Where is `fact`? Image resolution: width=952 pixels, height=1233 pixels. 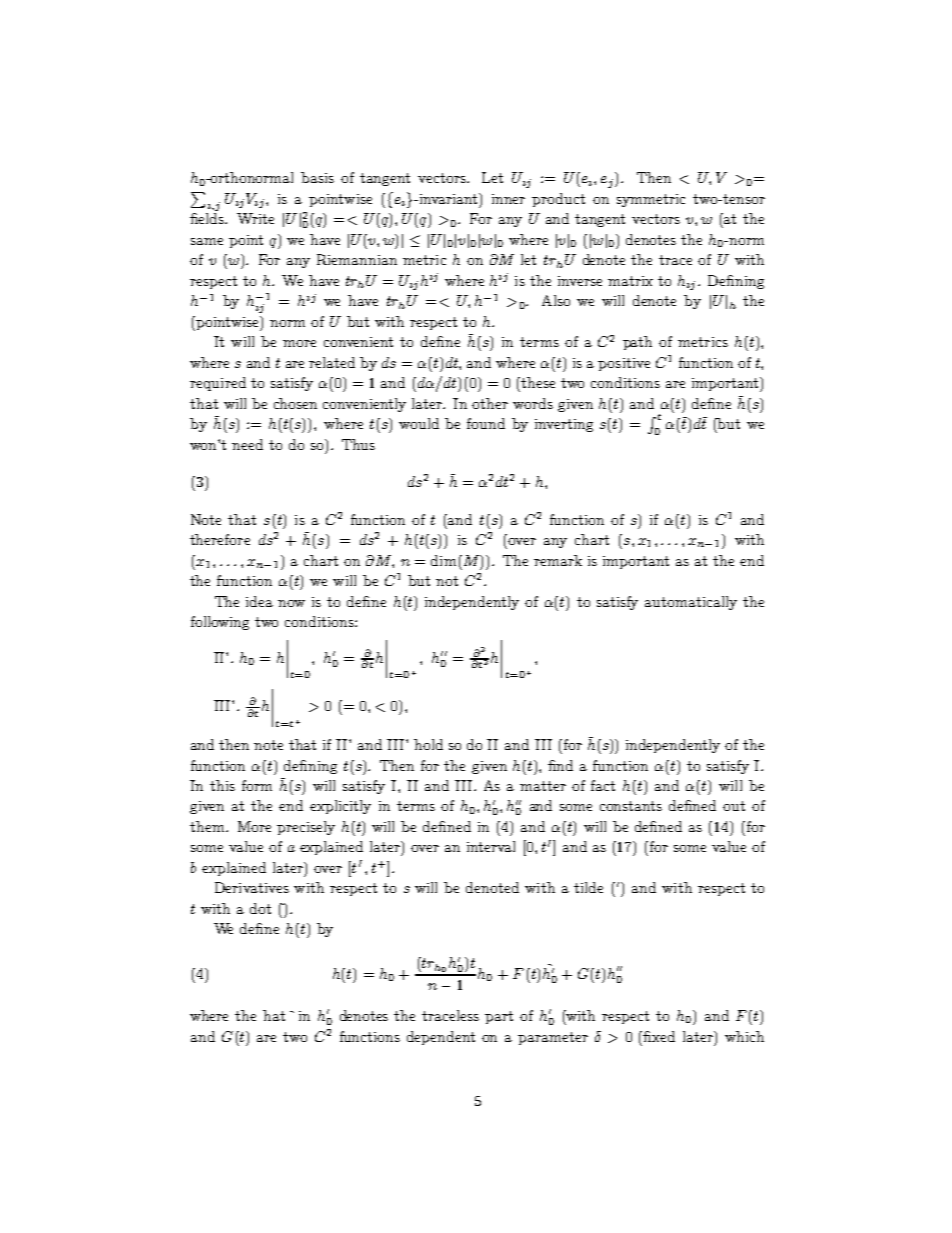 fact is located at coordinates (603, 785).
